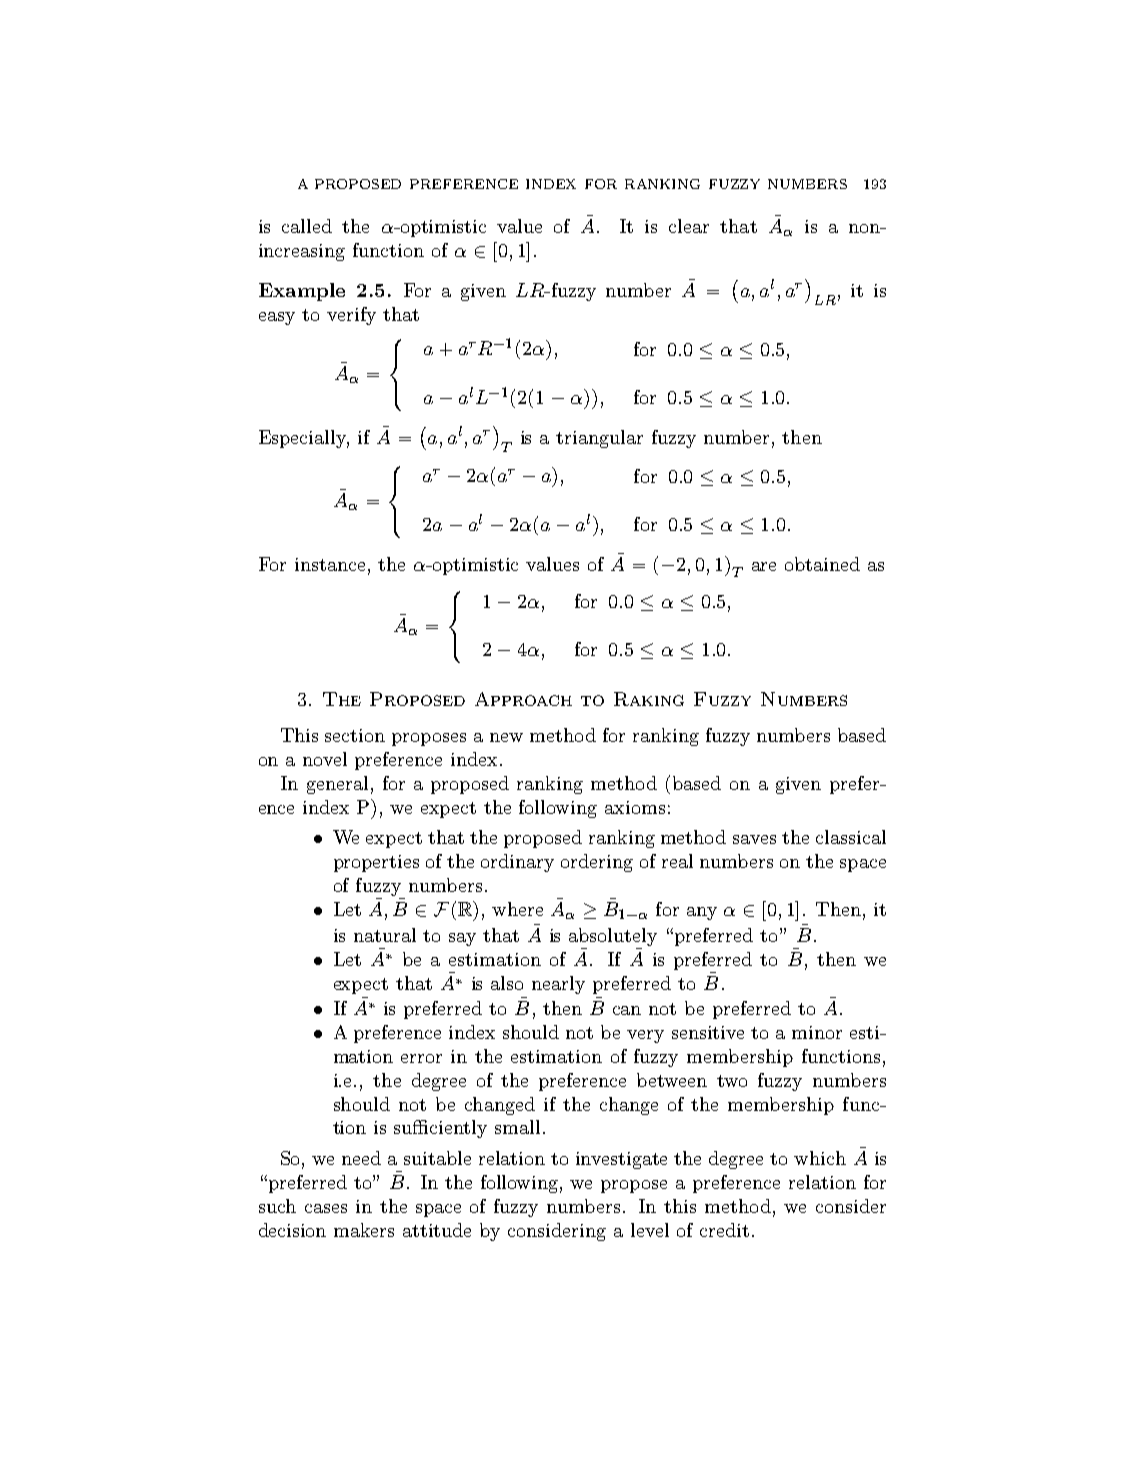  I want to click on natural, so click(385, 935).
